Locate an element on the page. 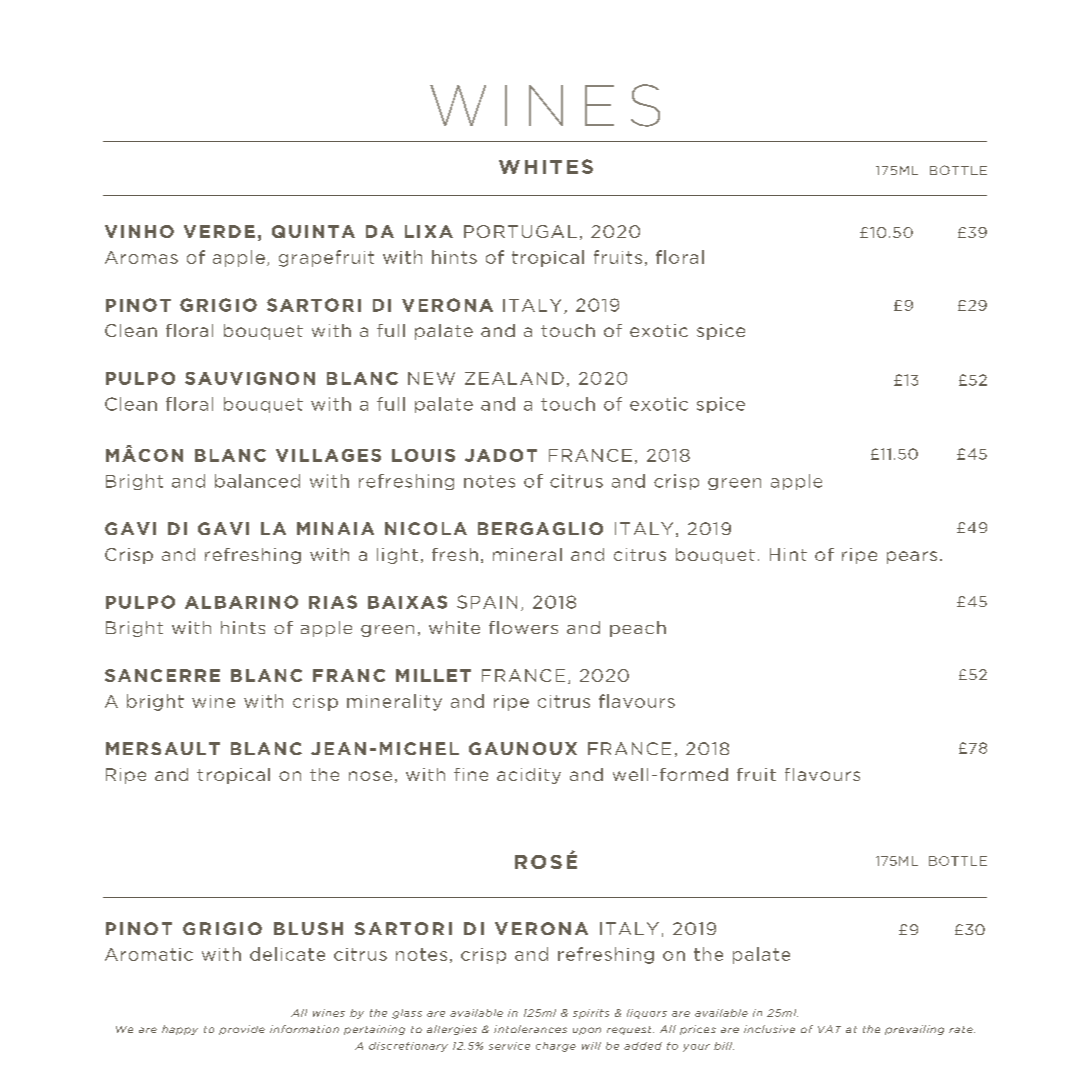  provide is located at coordinates (242, 1030).
